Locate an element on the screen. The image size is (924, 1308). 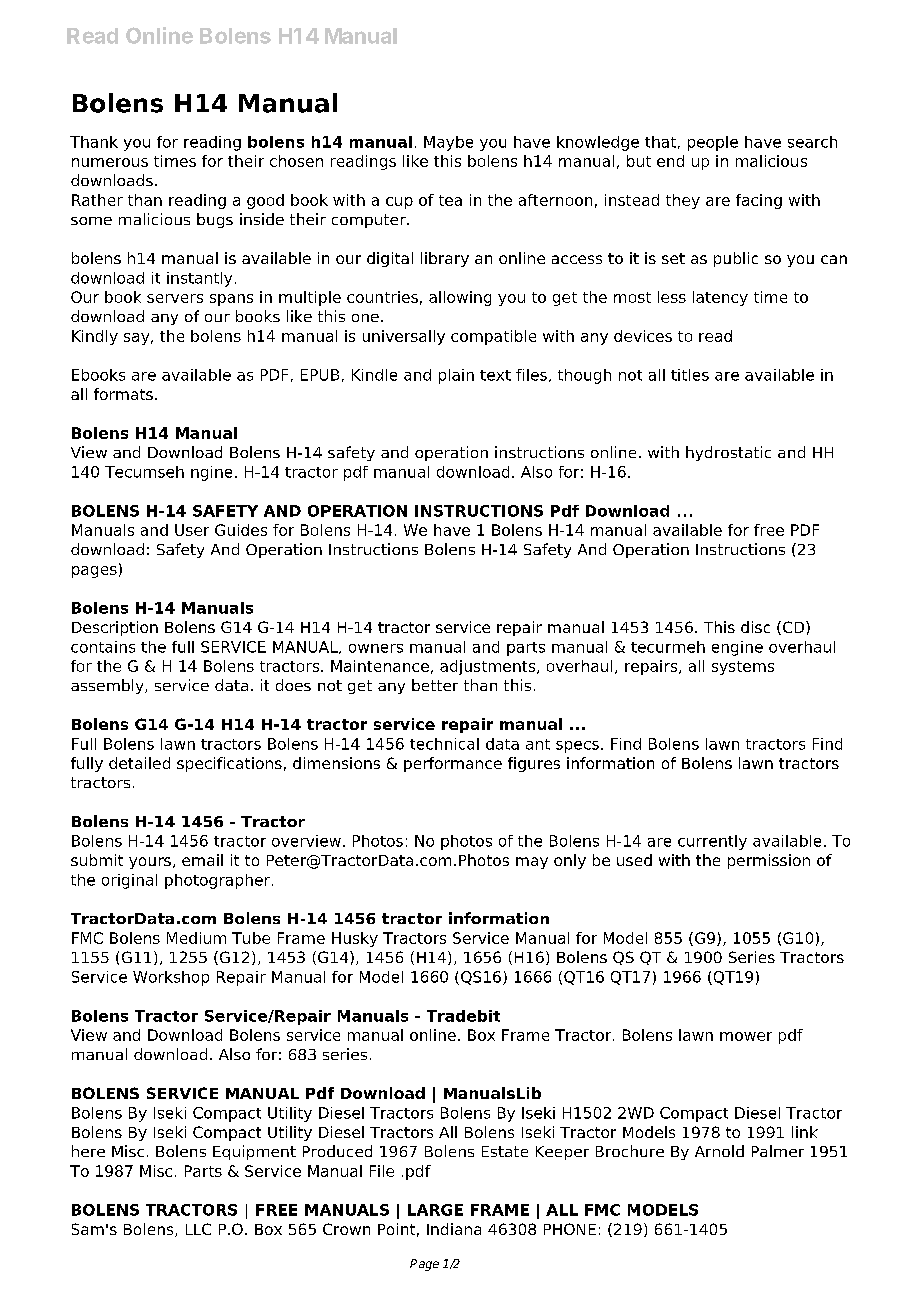
permission is located at coordinates (769, 861).
